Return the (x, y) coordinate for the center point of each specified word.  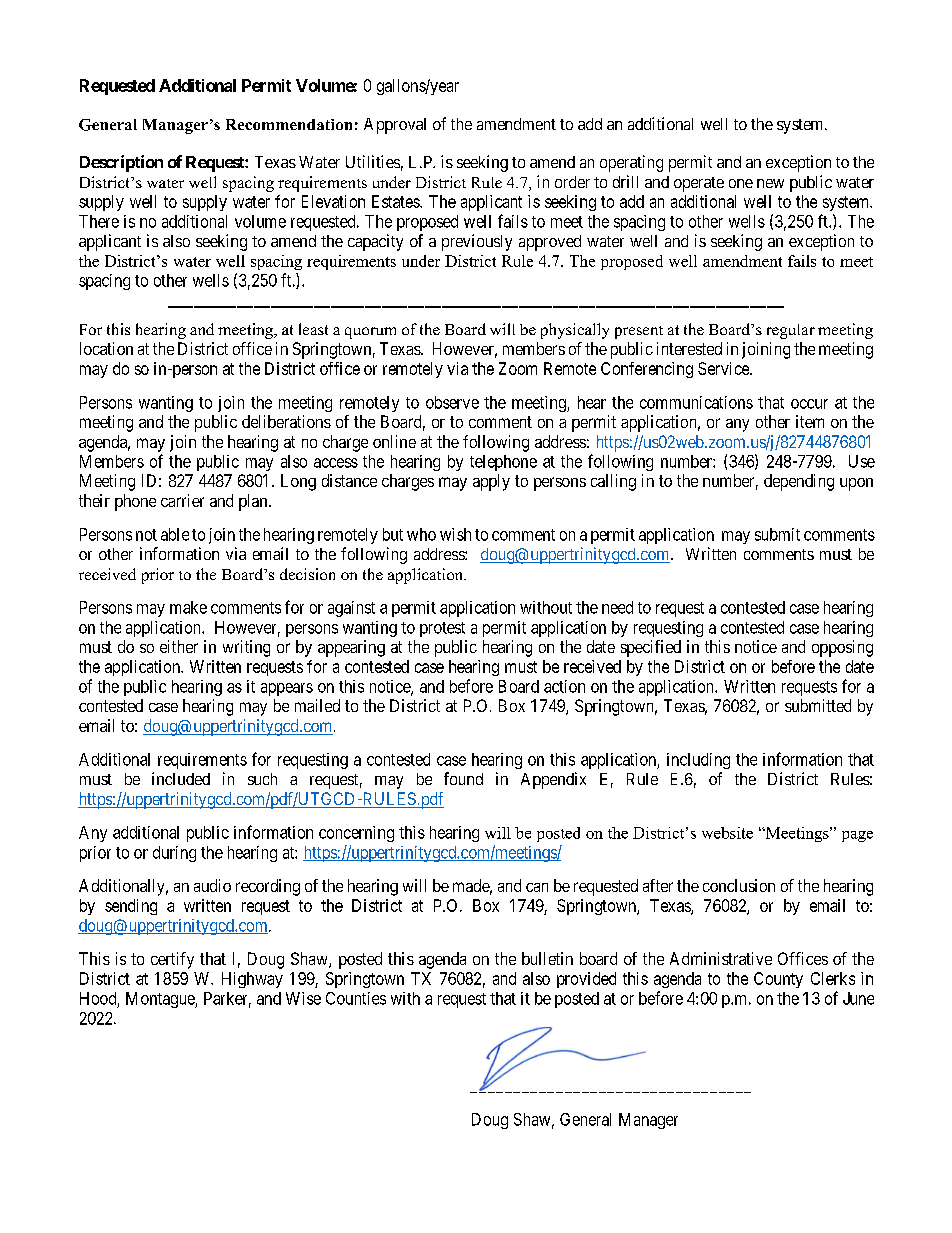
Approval (395, 126)
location (106, 348)
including (698, 761)
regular (791, 331)
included (181, 778)
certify (172, 960)
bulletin (547, 958)
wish (455, 534)
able (175, 534)
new (770, 183)
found (463, 778)
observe (452, 402)
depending (799, 482)
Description (121, 163)
